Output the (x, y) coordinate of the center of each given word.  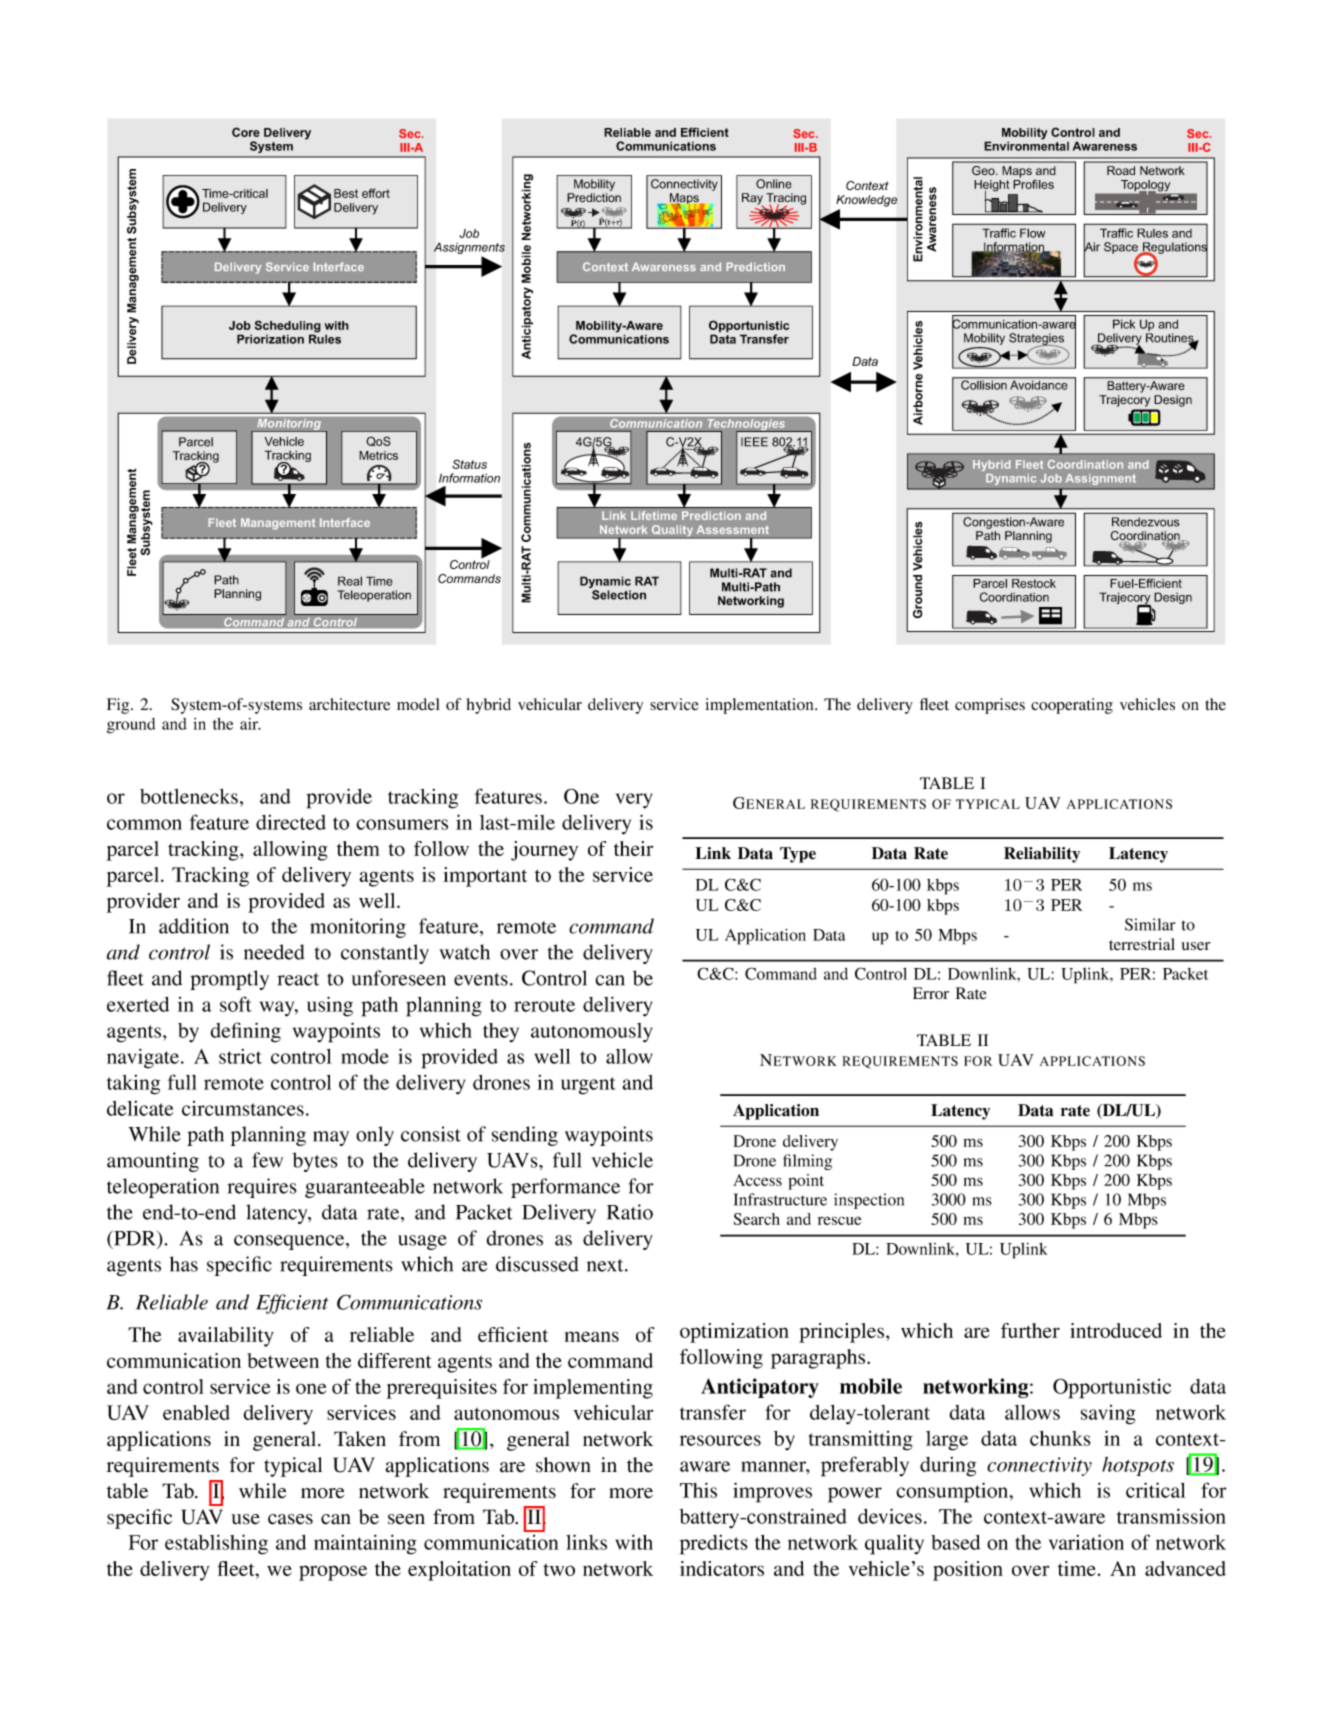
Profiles (1033, 183)
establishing (216, 1544)
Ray (753, 200)
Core (246, 132)
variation (1086, 1542)
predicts (714, 1545)
